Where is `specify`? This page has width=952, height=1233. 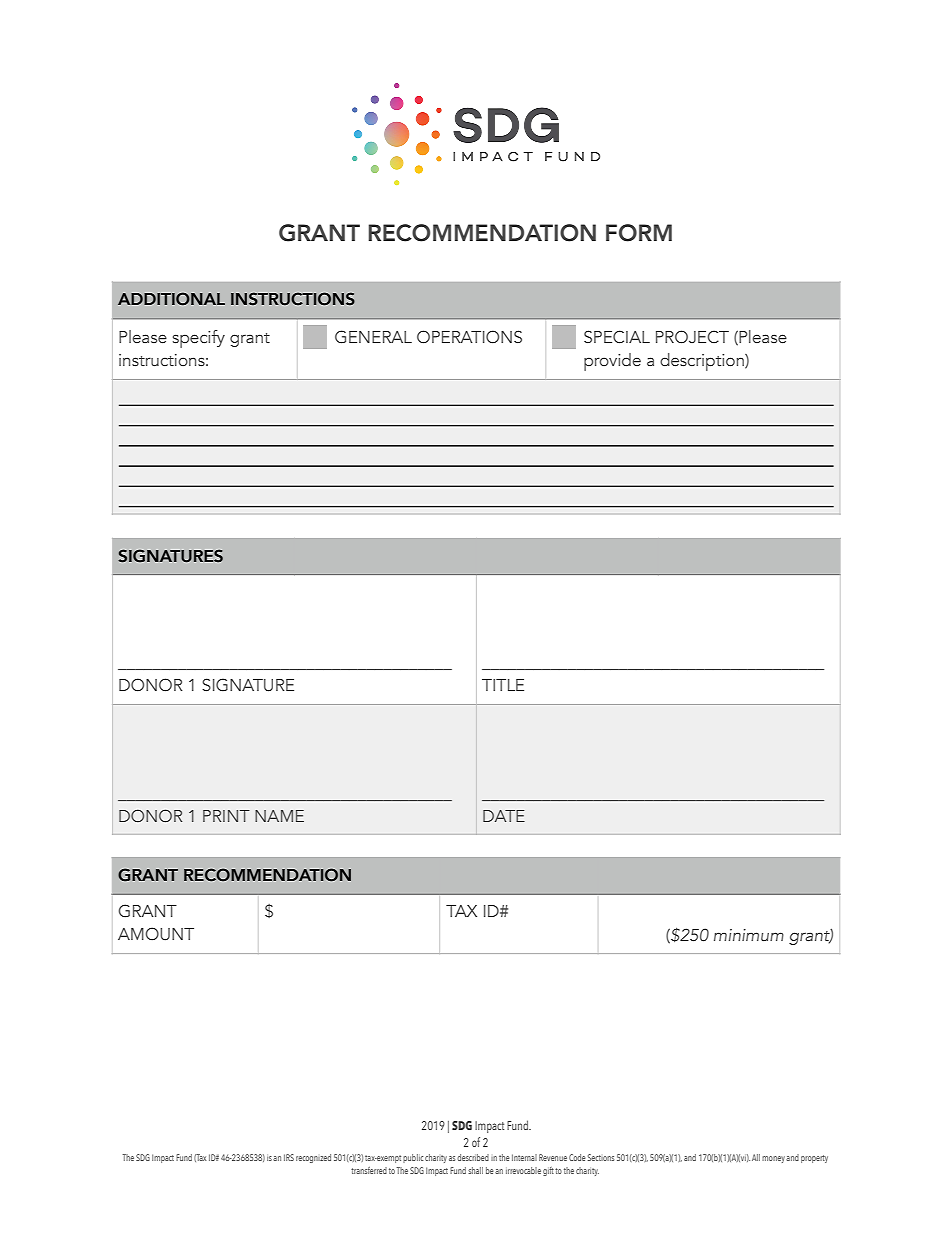
specify is located at coordinates (199, 339).
